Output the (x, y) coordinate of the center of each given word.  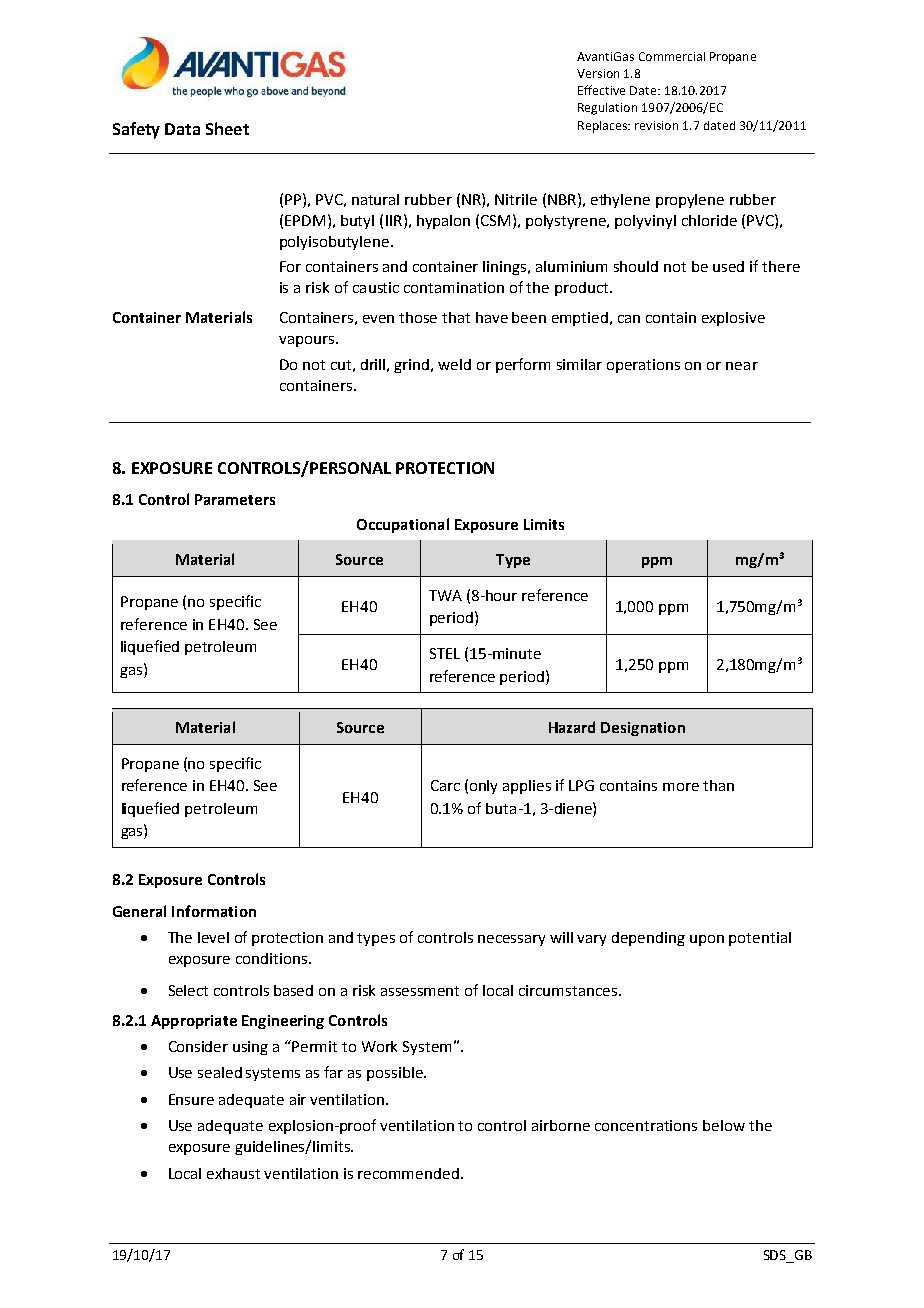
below (724, 1125)
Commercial (672, 56)
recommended (408, 1173)
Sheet (227, 128)
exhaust (233, 1173)
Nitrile (516, 199)
